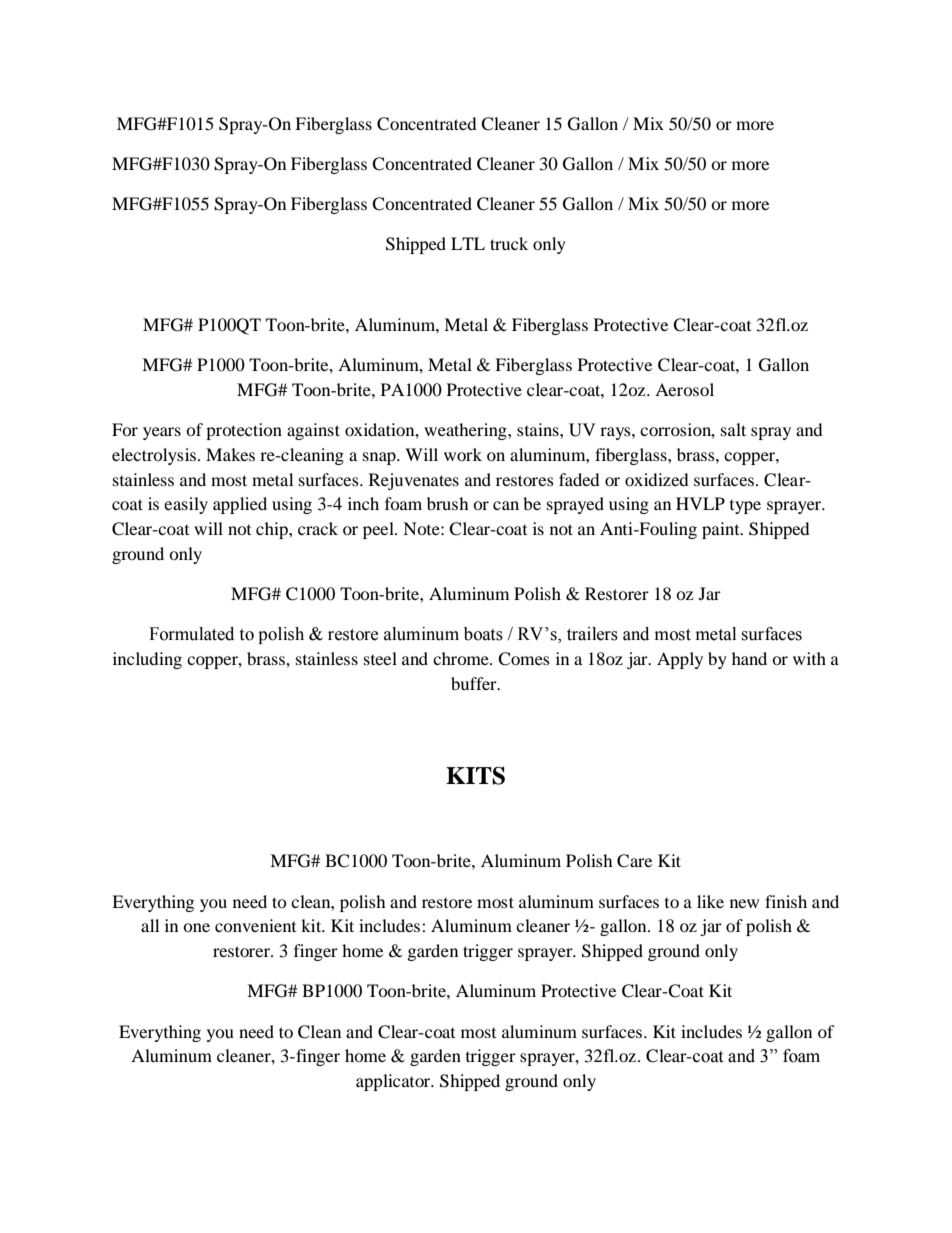  Describe the element at coordinates (462, 658) in the document. I see `chrome` at that location.
